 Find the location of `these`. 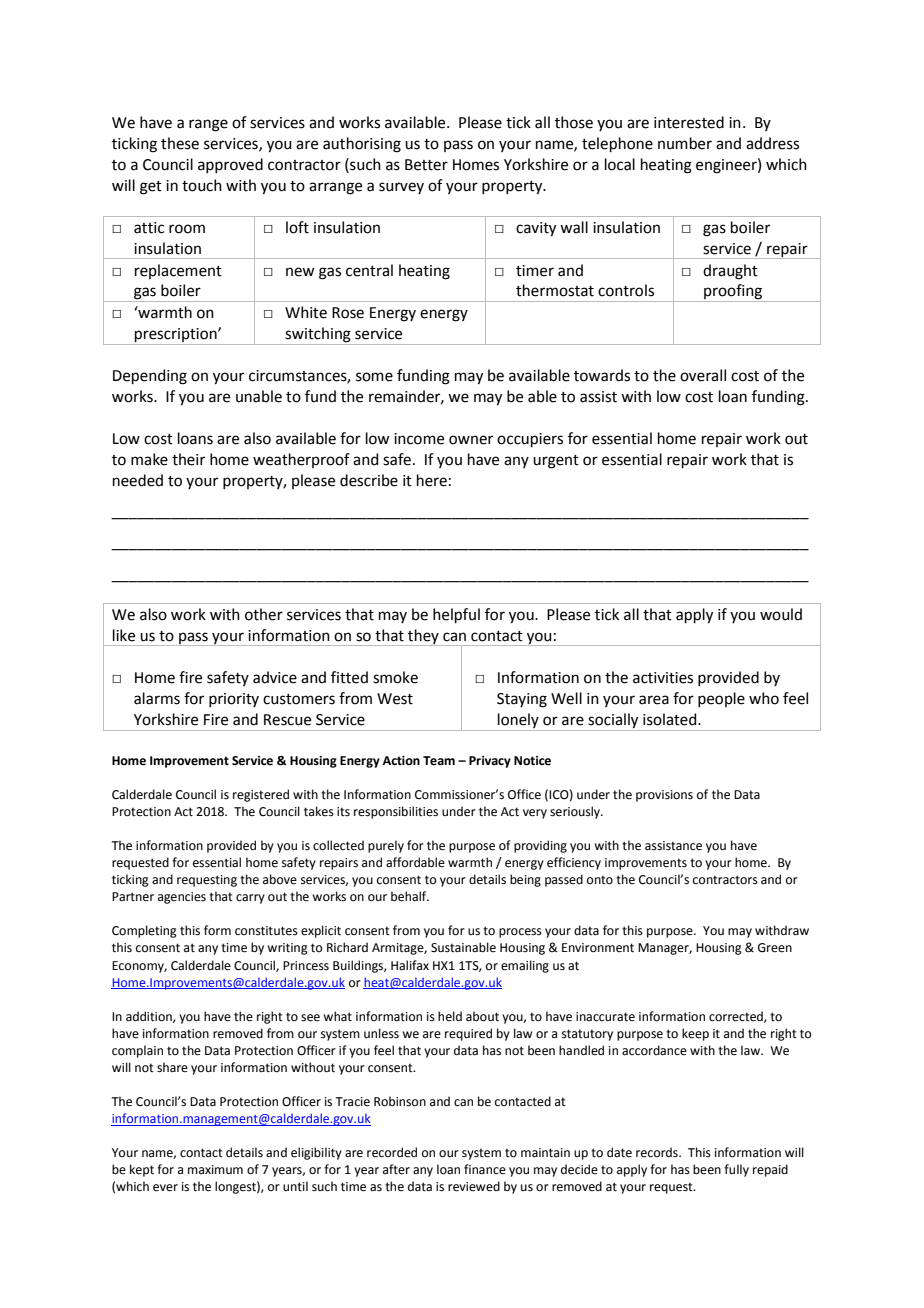

these is located at coordinates (180, 143).
